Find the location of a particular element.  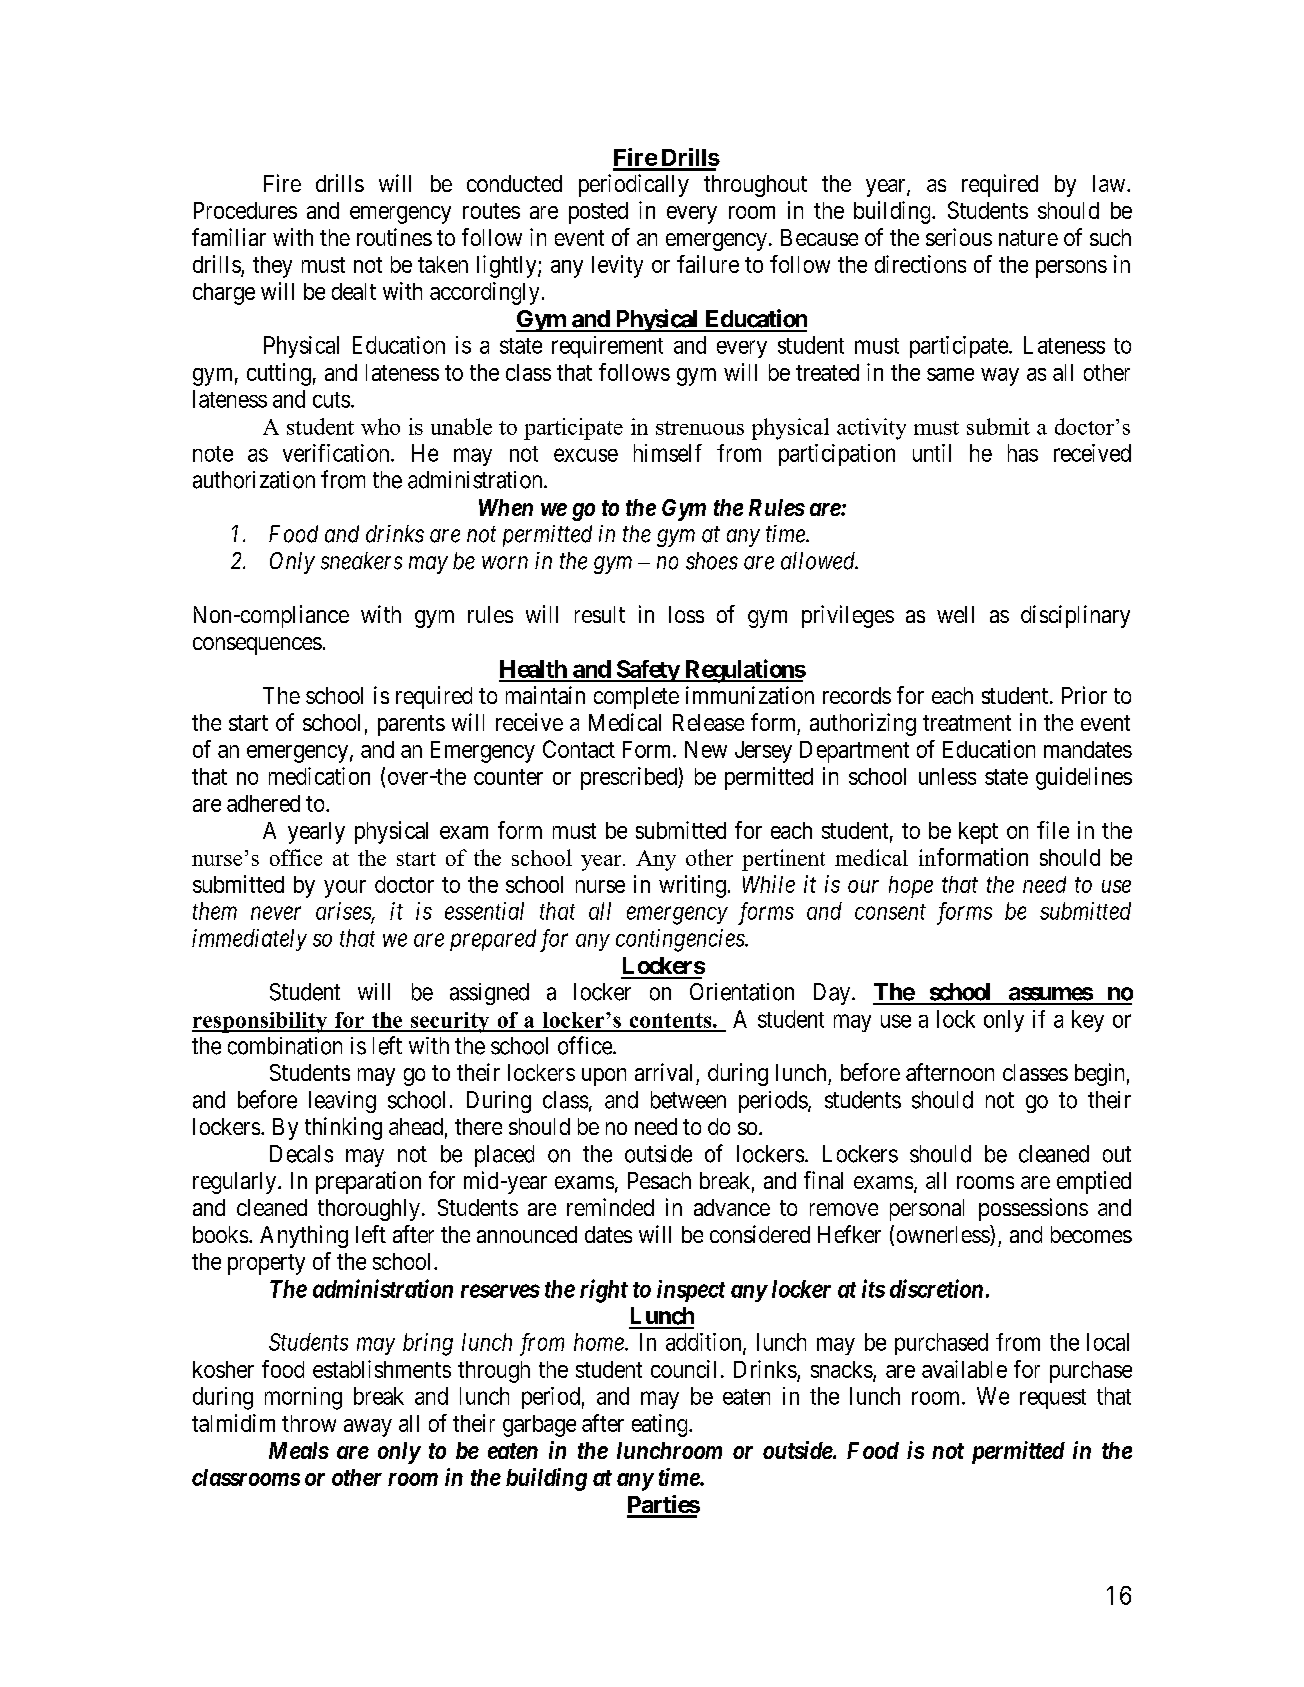

Procedures is located at coordinates (245, 210).
